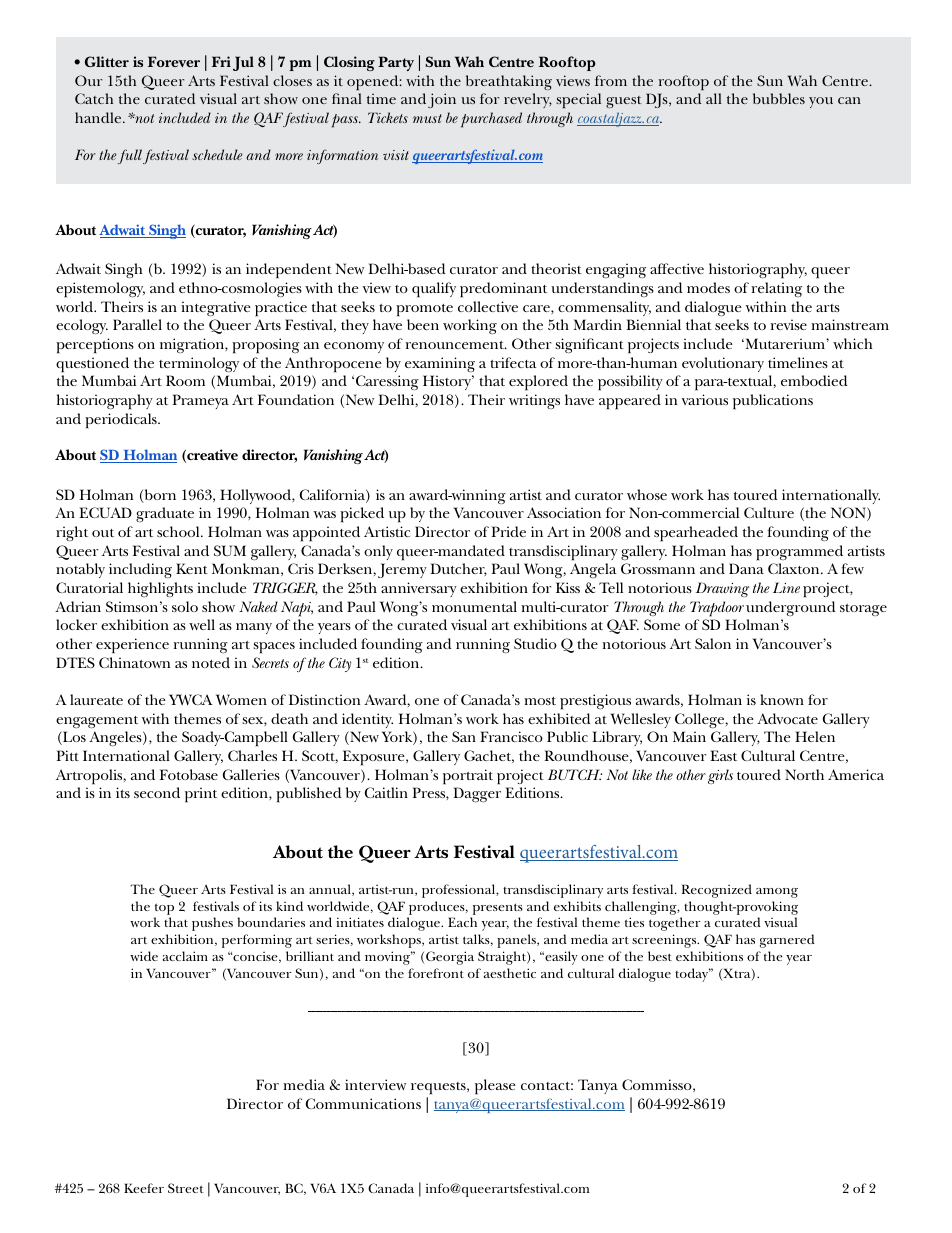  What do you see at coordinates (97, 722) in the document?
I see `engagement` at bounding box center [97, 722].
